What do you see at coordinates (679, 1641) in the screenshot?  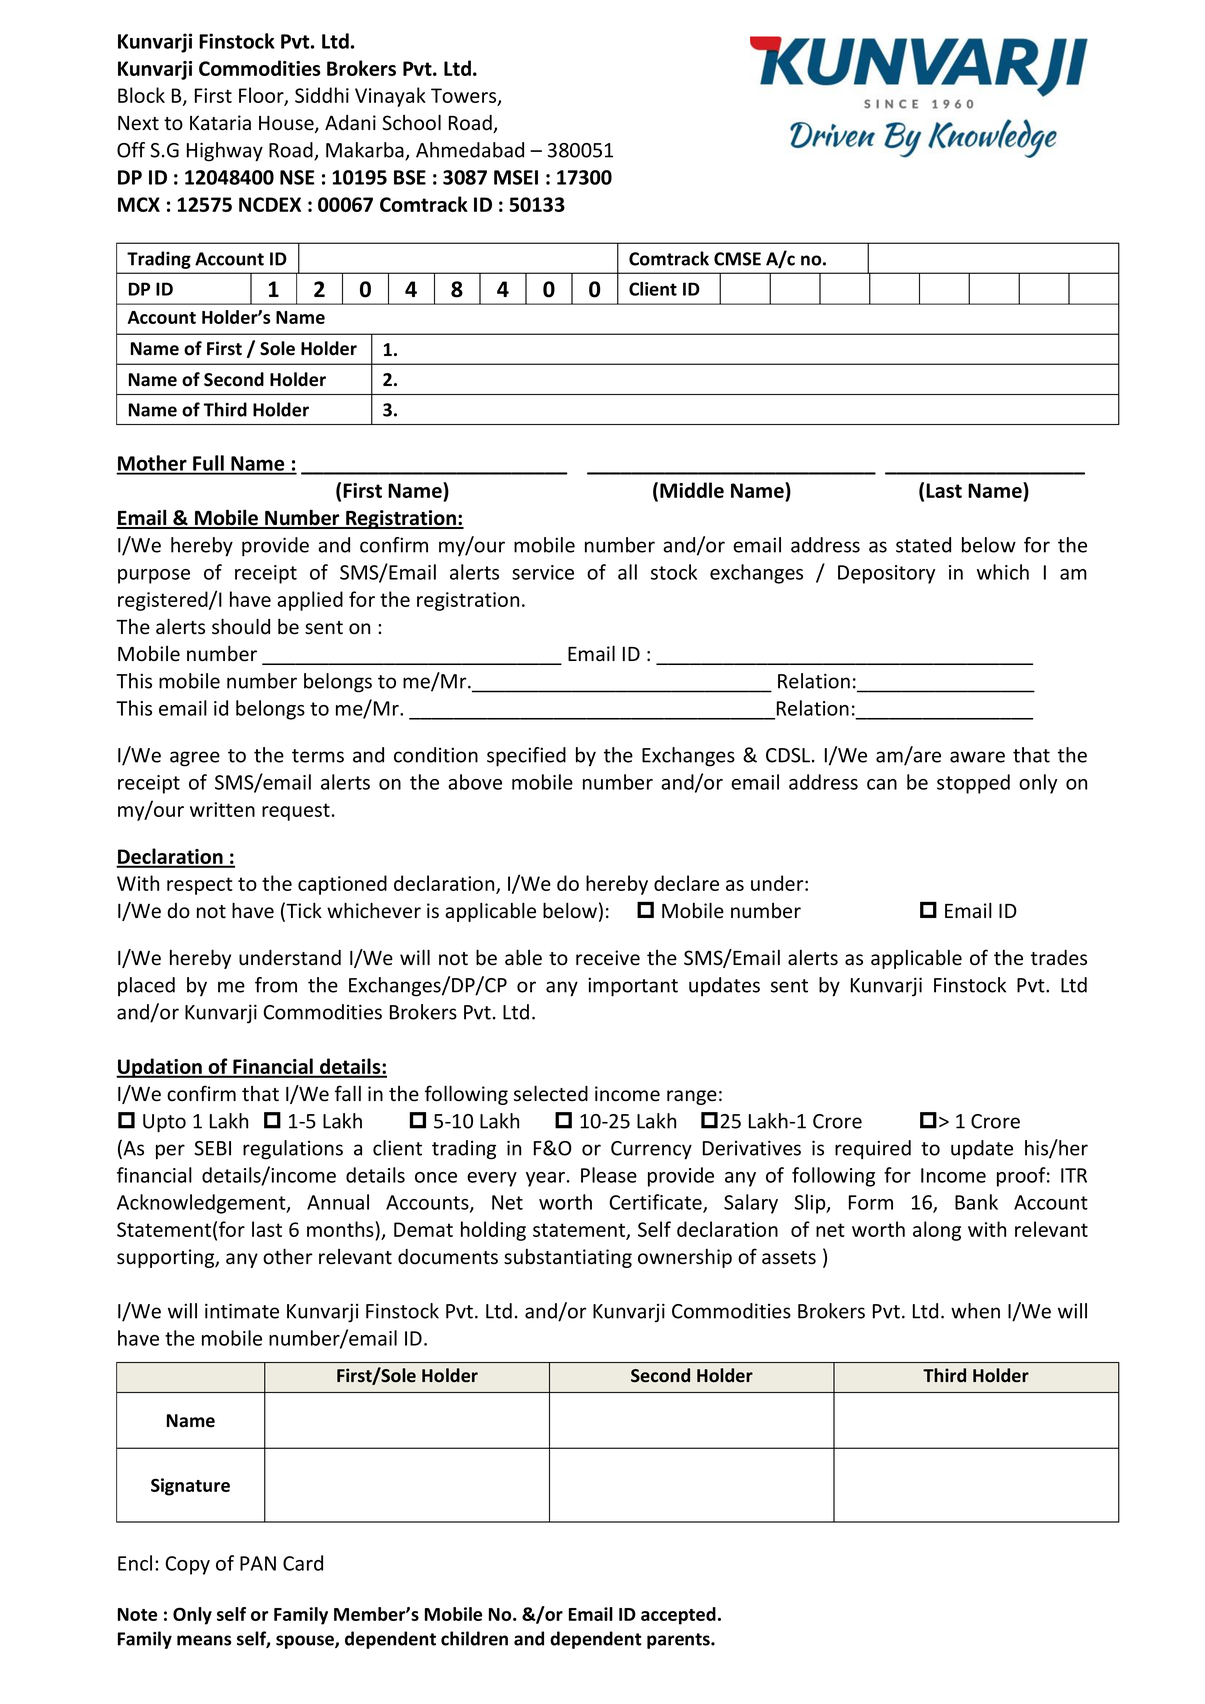 I see `parents` at bounding box center [679, 1641].
